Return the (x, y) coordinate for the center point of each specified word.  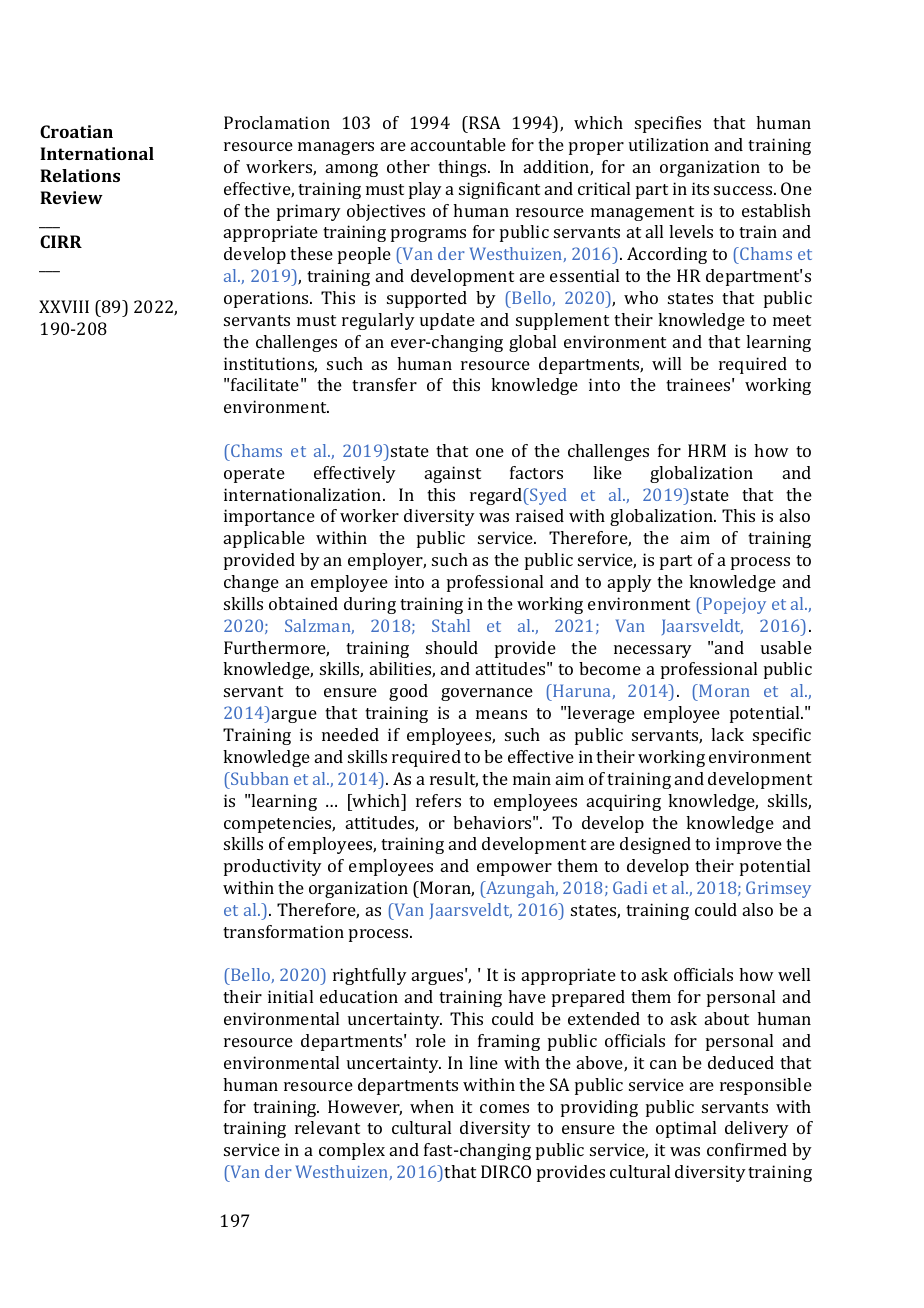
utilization (669, 144)
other (408, 166)
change (251, 583)
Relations (80, 175)
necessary (653, 651)
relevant (327, 1127)
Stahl (451, 625)
